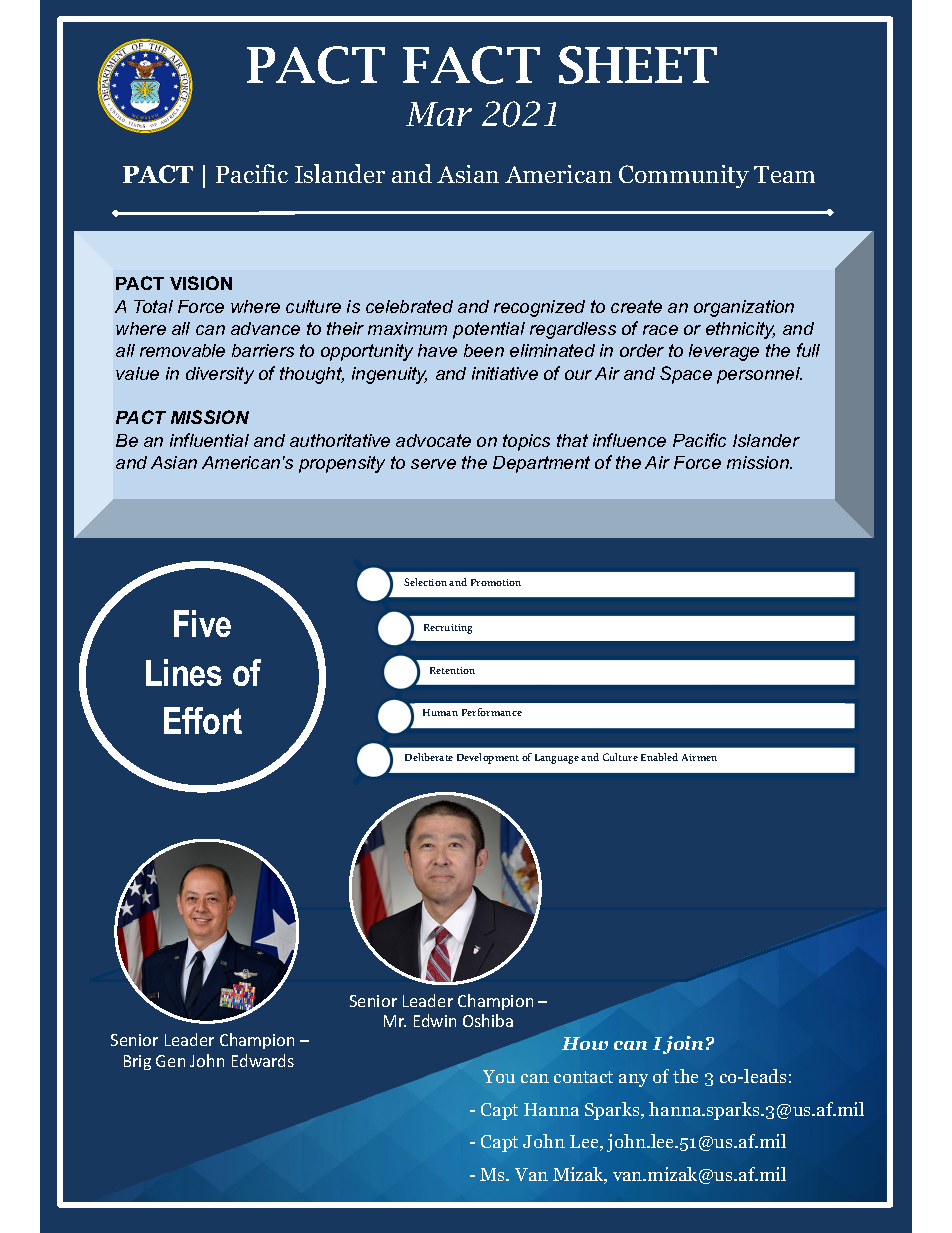 Image resolution: width=952 pixels, height=1233 pixels. Describe the element at coordinates (471, 65) in the image. I see `FACT` at that location.
